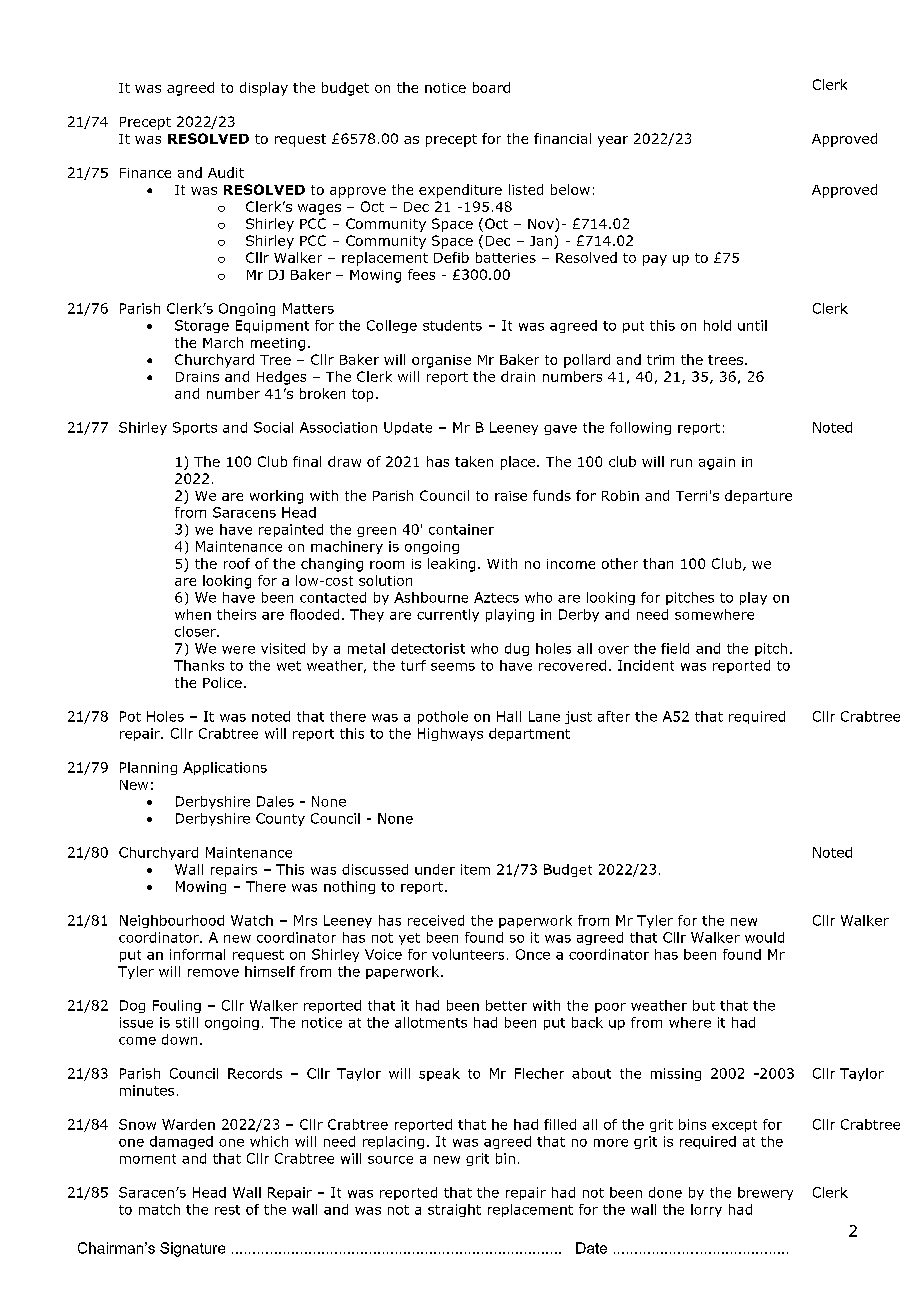 Image resolution: width=924 pixels, height=1308 pixels. What do you see at coordinates (226, 172) in the document?
I see `Audit` at bounding box center [226, 172].
